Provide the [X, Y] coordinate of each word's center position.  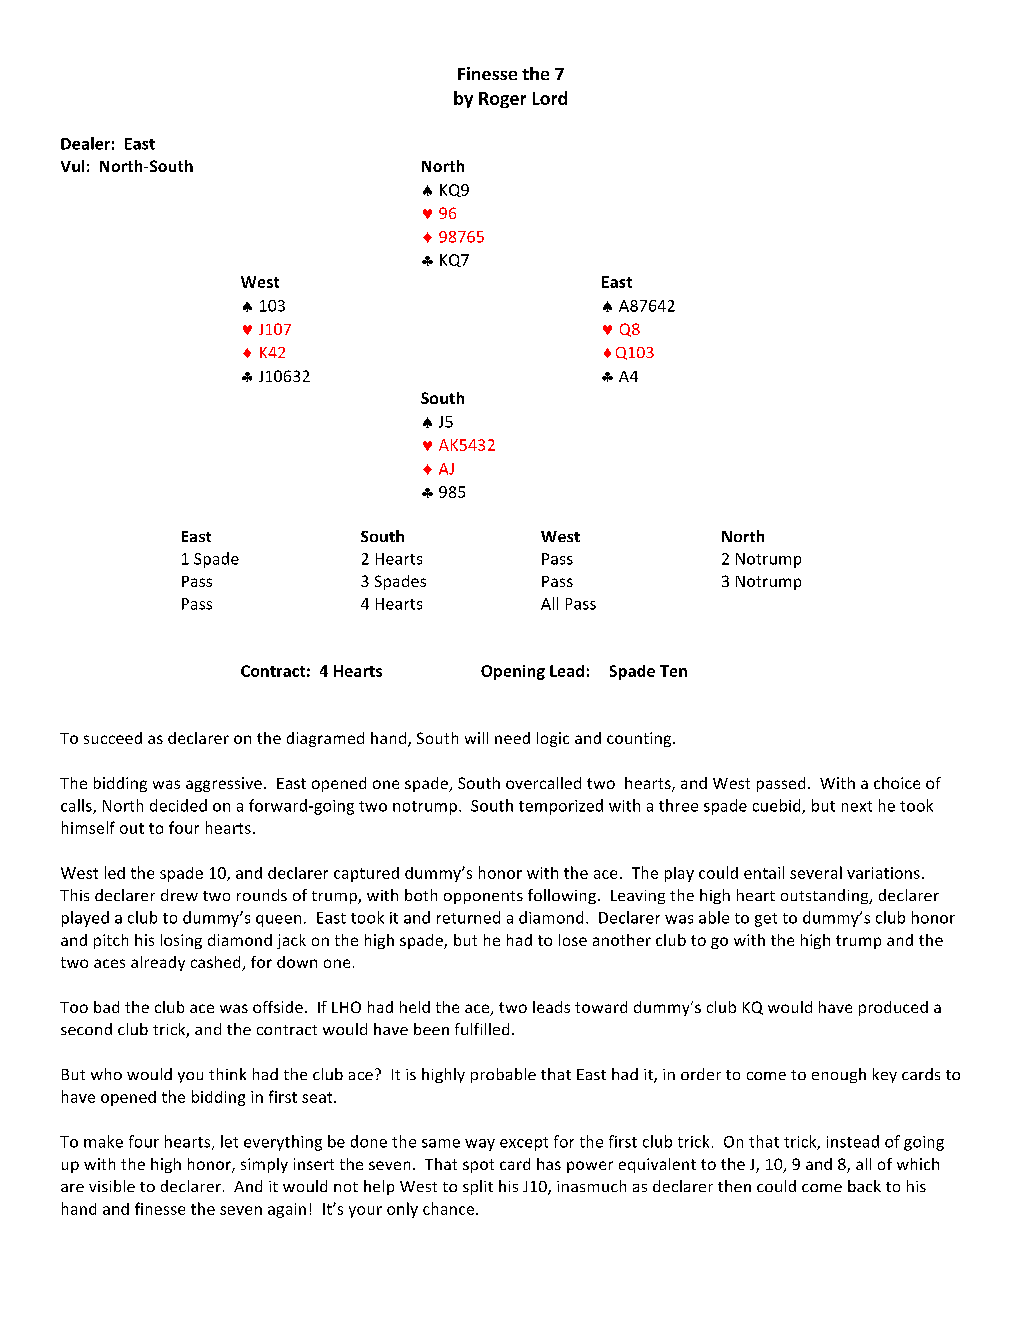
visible [112, 1186]
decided [178, 805]
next [857, 806]
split [478, 1187]
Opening [513, 672]
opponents [483, 897]
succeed [113, 738]
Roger [502, 100]
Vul [72, 166]
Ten [673, 671]
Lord [550, 98]
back [864, 1186]
